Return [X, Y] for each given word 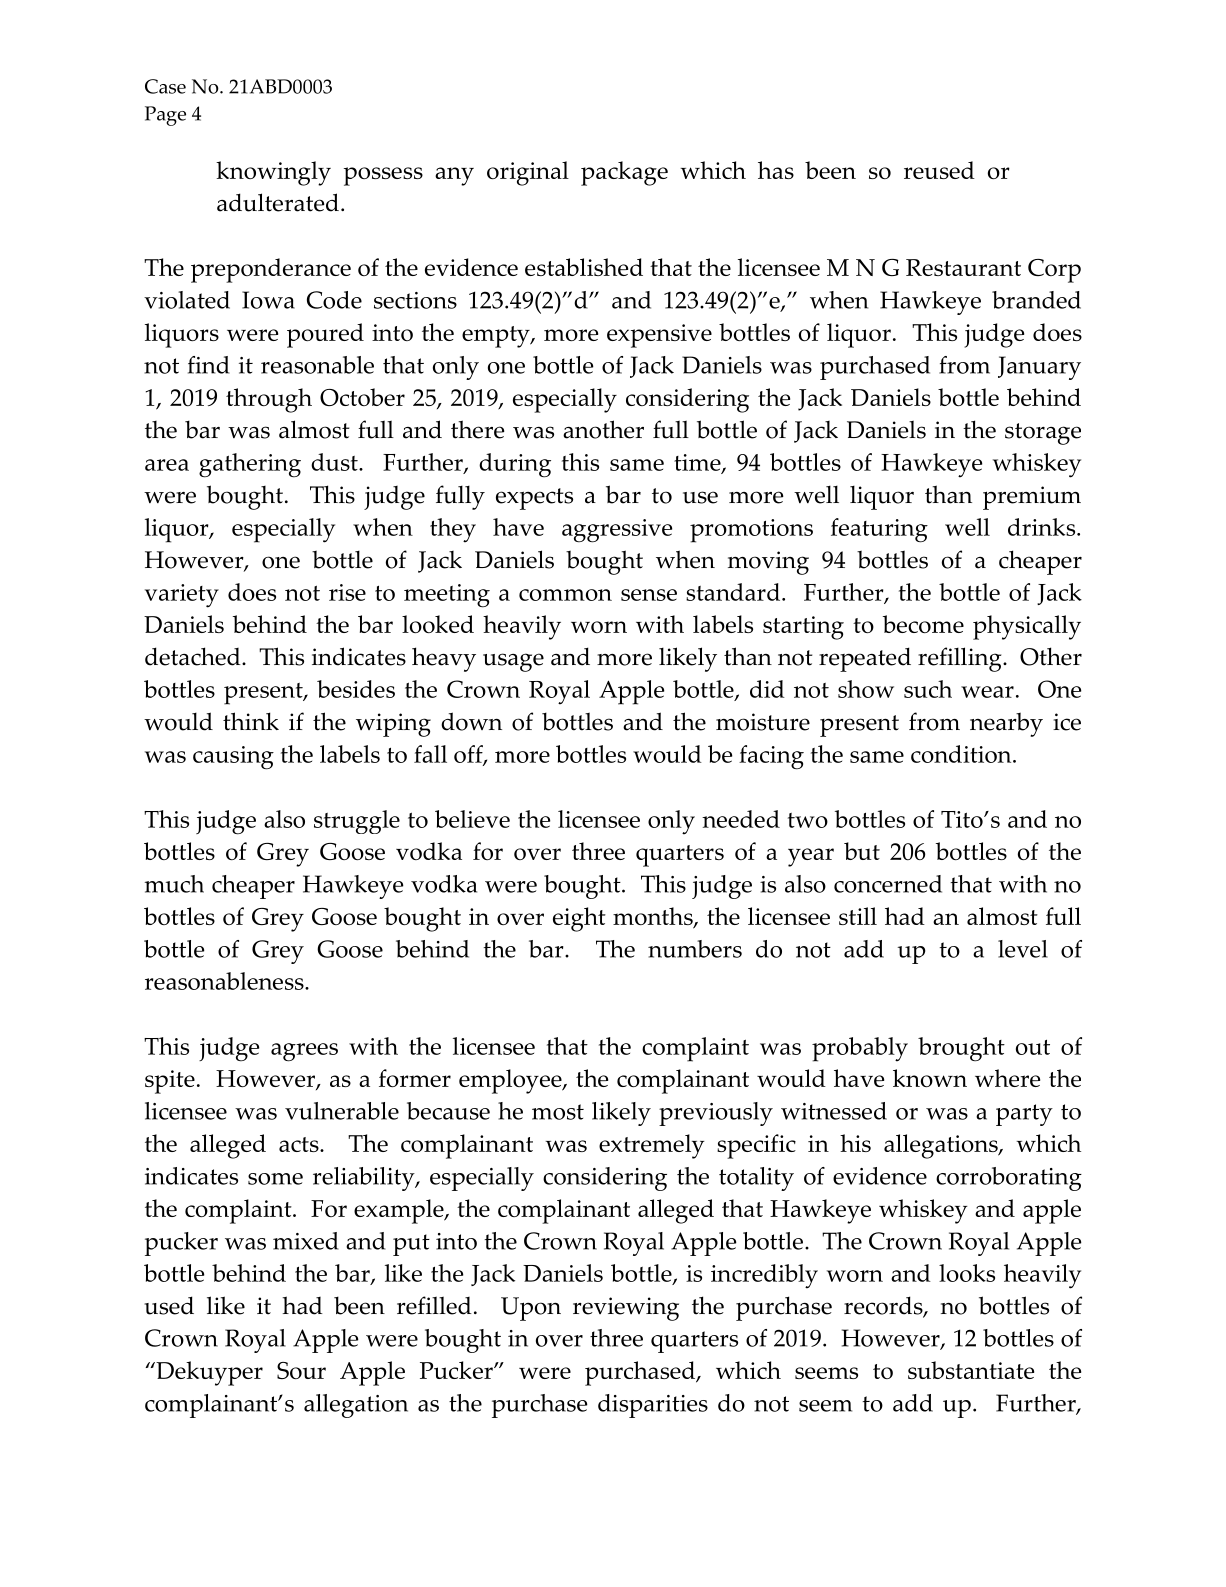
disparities [653, 1406]
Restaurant [963, 267]
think [251, 721]
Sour [301, 1370]
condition [962, 754]
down [471, 721]
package [624, 173]
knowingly [273, 173]
